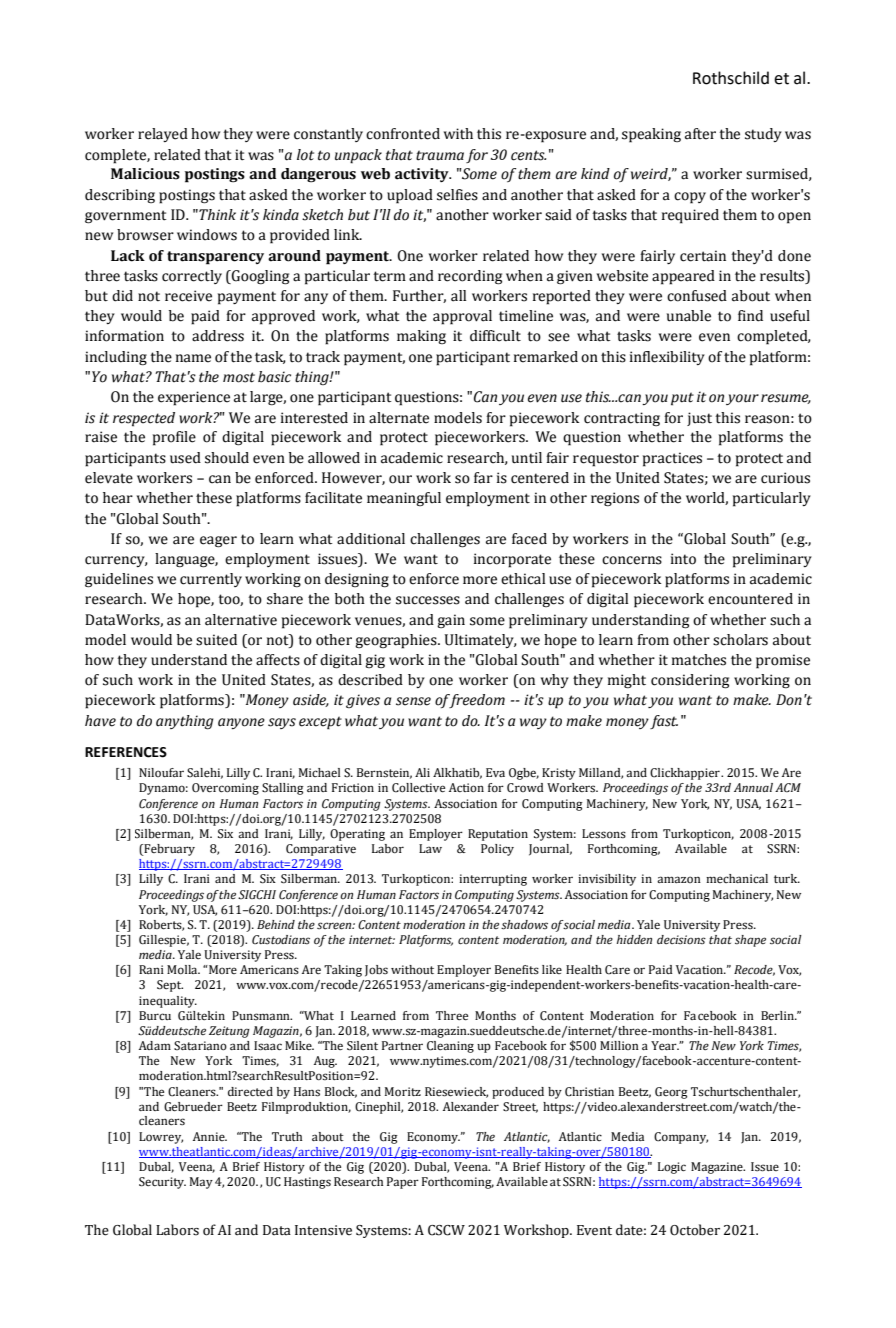 The image size is (896, 1328). Describe the element at coordinates (218, 336) in the screenshot. I see `address` at that location.
